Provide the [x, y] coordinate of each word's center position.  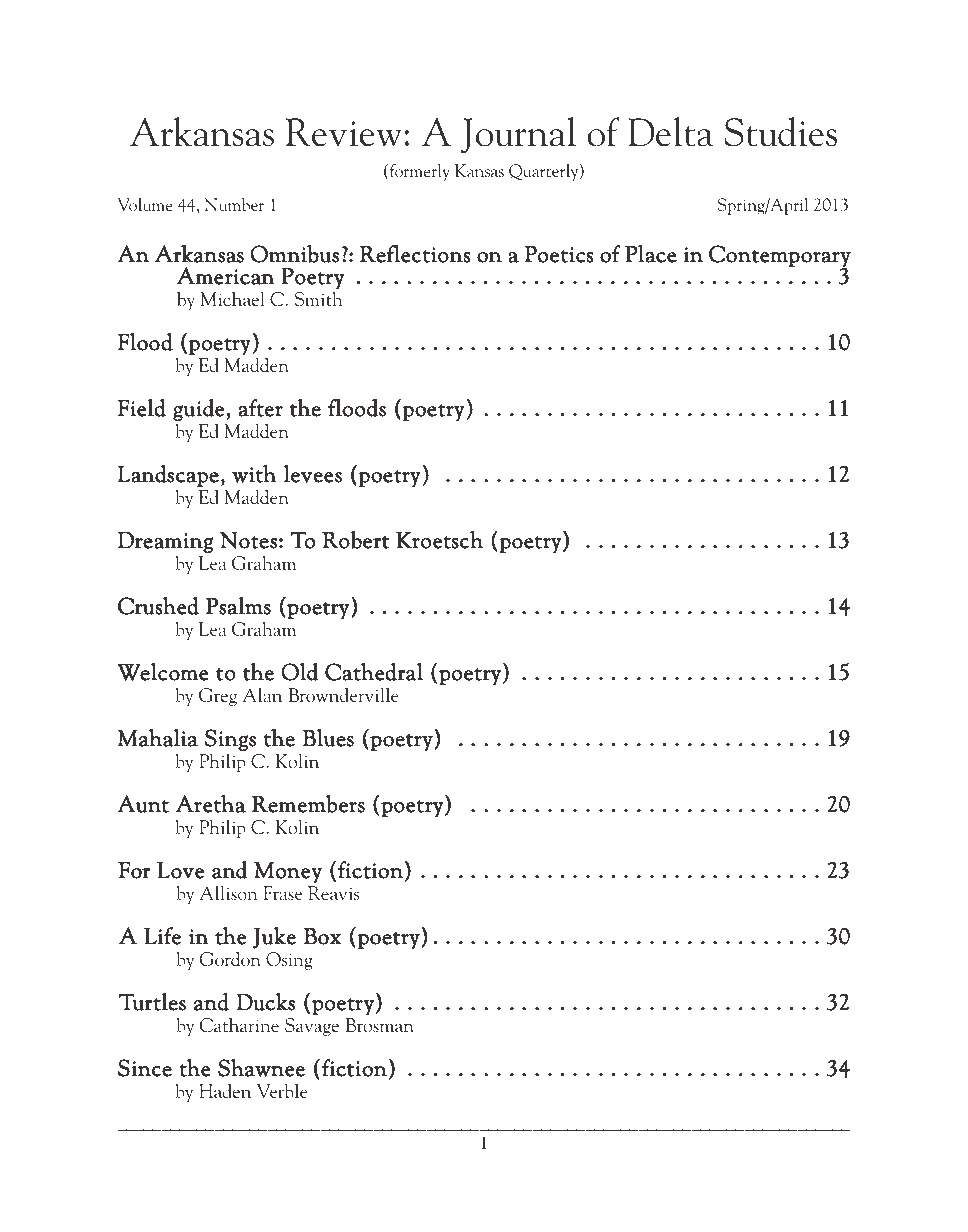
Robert [356, 539]
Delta [670, 132]
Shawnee [261, 1067]
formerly [418, 172]
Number [234, 204]
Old [300, 671]
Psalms [238, 606]
